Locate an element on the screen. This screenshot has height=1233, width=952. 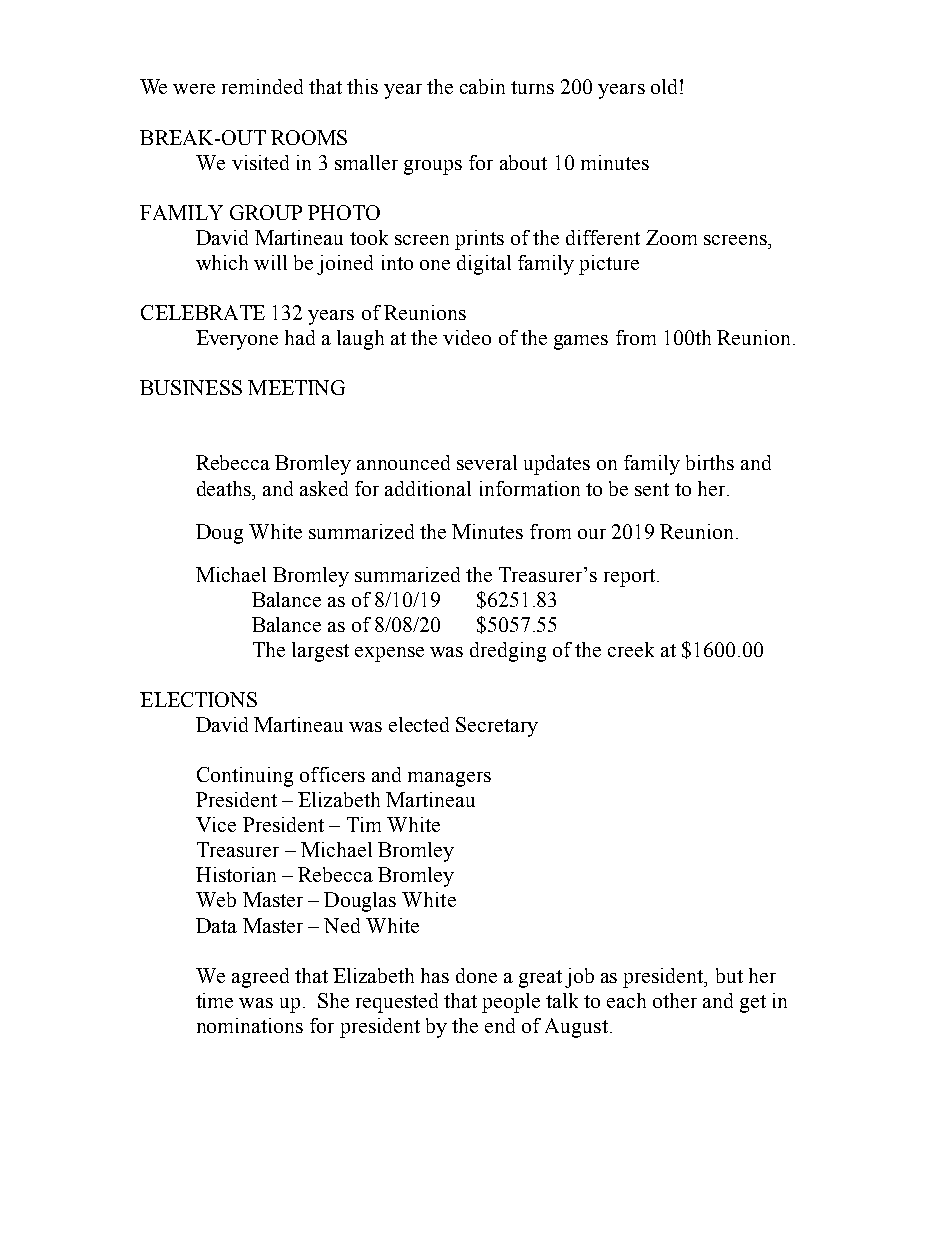
old is located at coordinates (666, 86).
